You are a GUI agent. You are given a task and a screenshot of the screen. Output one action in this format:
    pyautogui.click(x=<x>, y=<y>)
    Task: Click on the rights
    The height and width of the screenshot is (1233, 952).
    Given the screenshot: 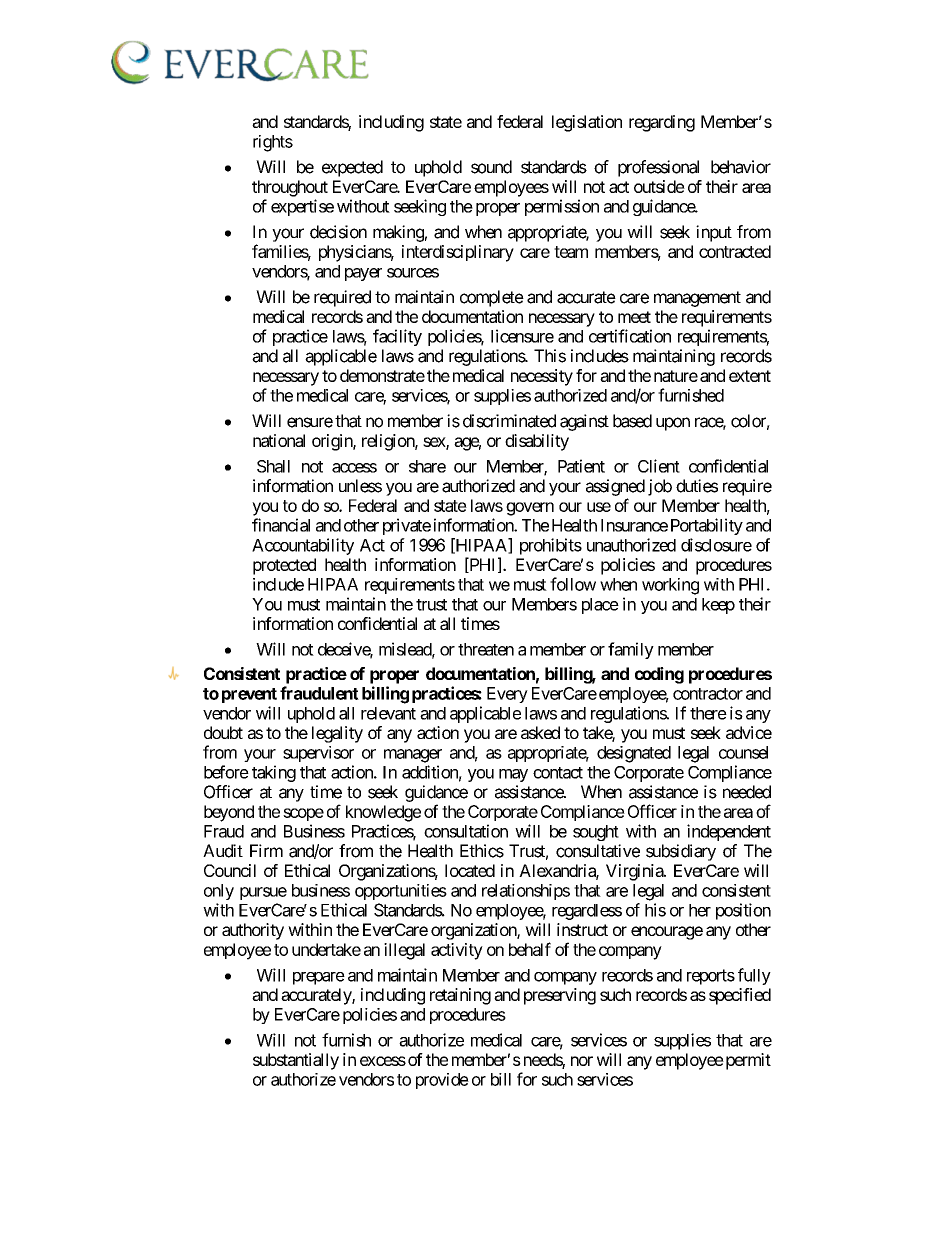 What is the action you would take?
    pyautogui.click(x=273, y=143)
